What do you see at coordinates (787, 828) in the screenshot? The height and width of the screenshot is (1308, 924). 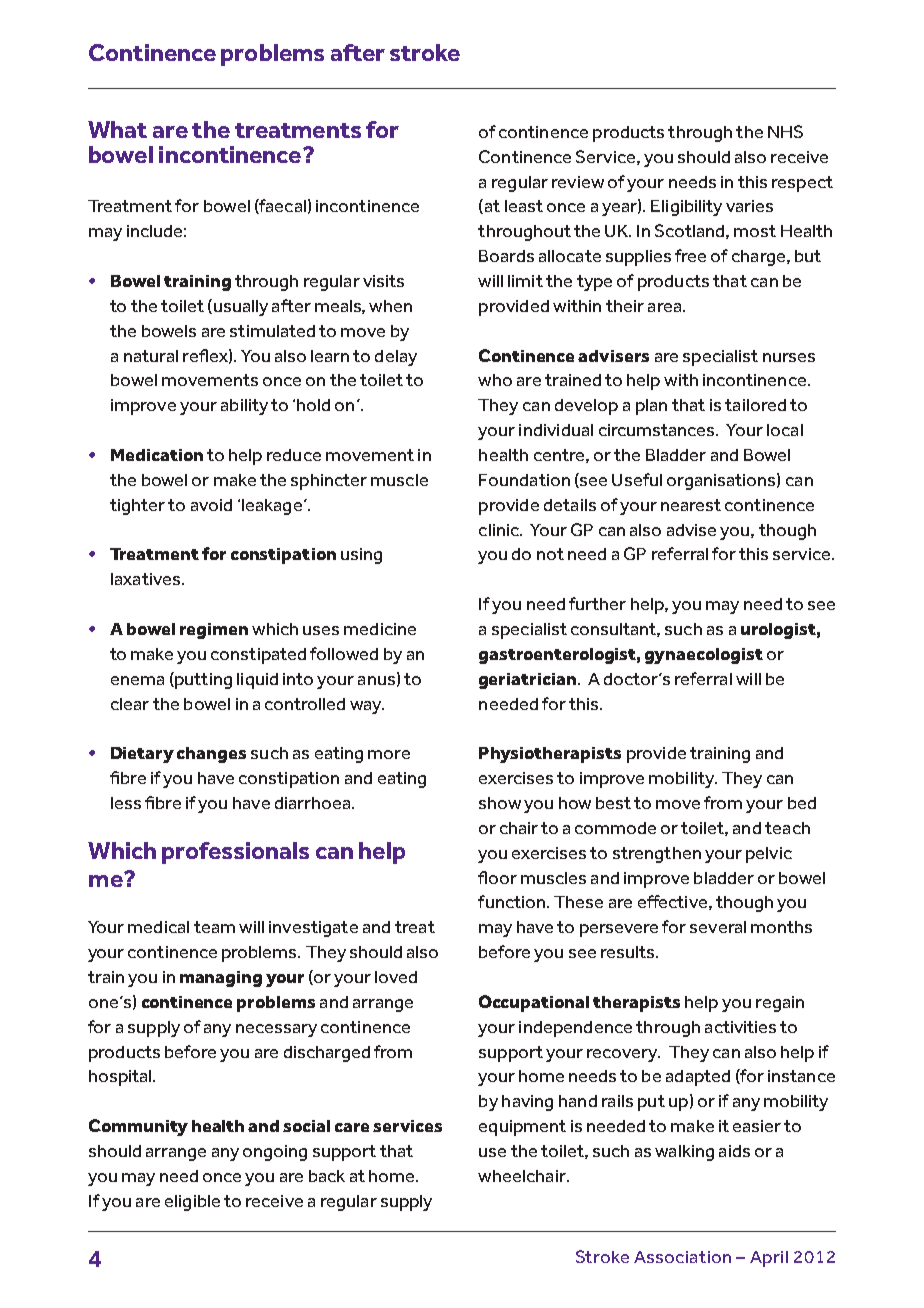 I see `teach` at bounding box center [787, 828].
